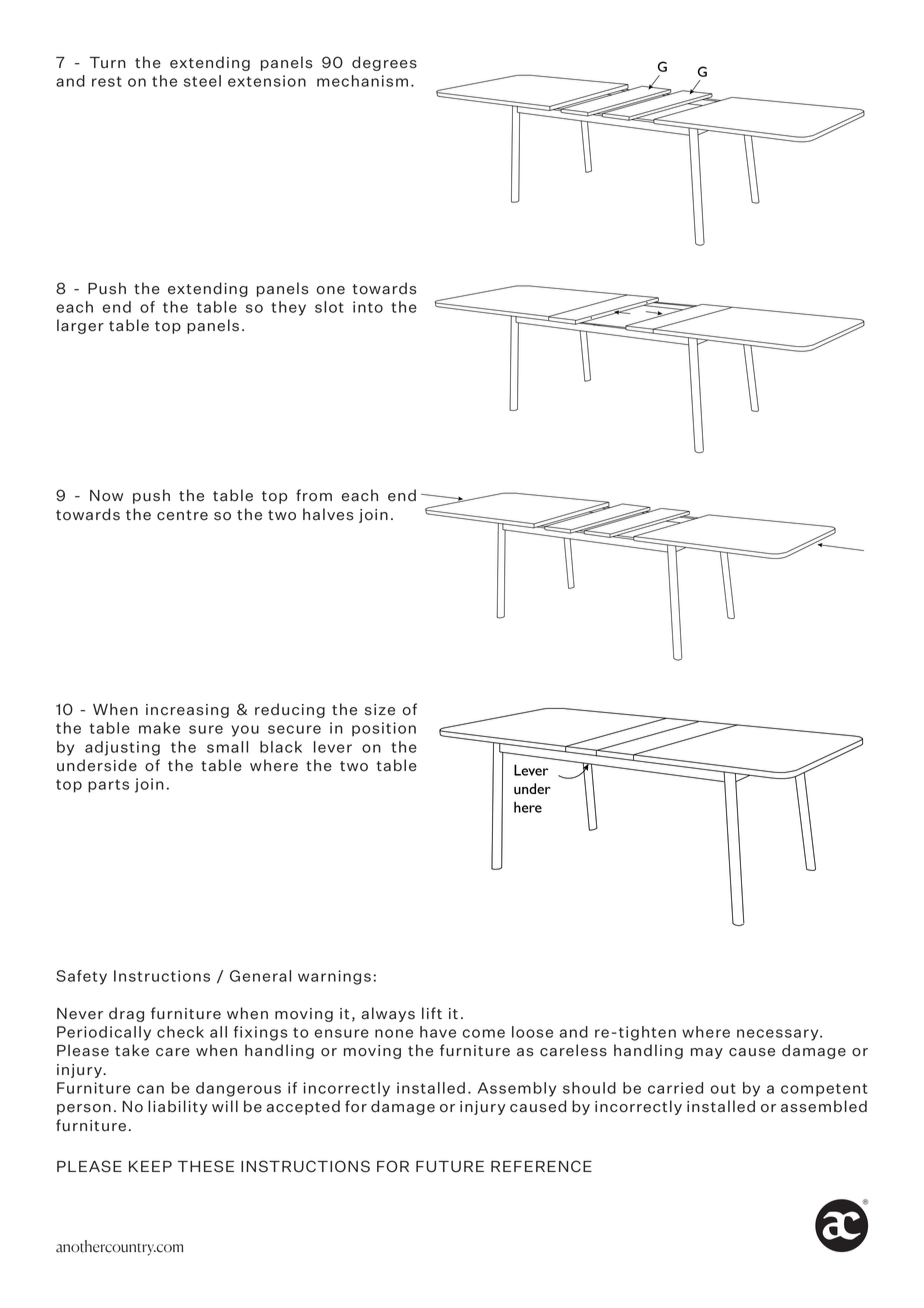 This screenshot has height=1308, width=924. I want to click on position, so click(384, 729).
